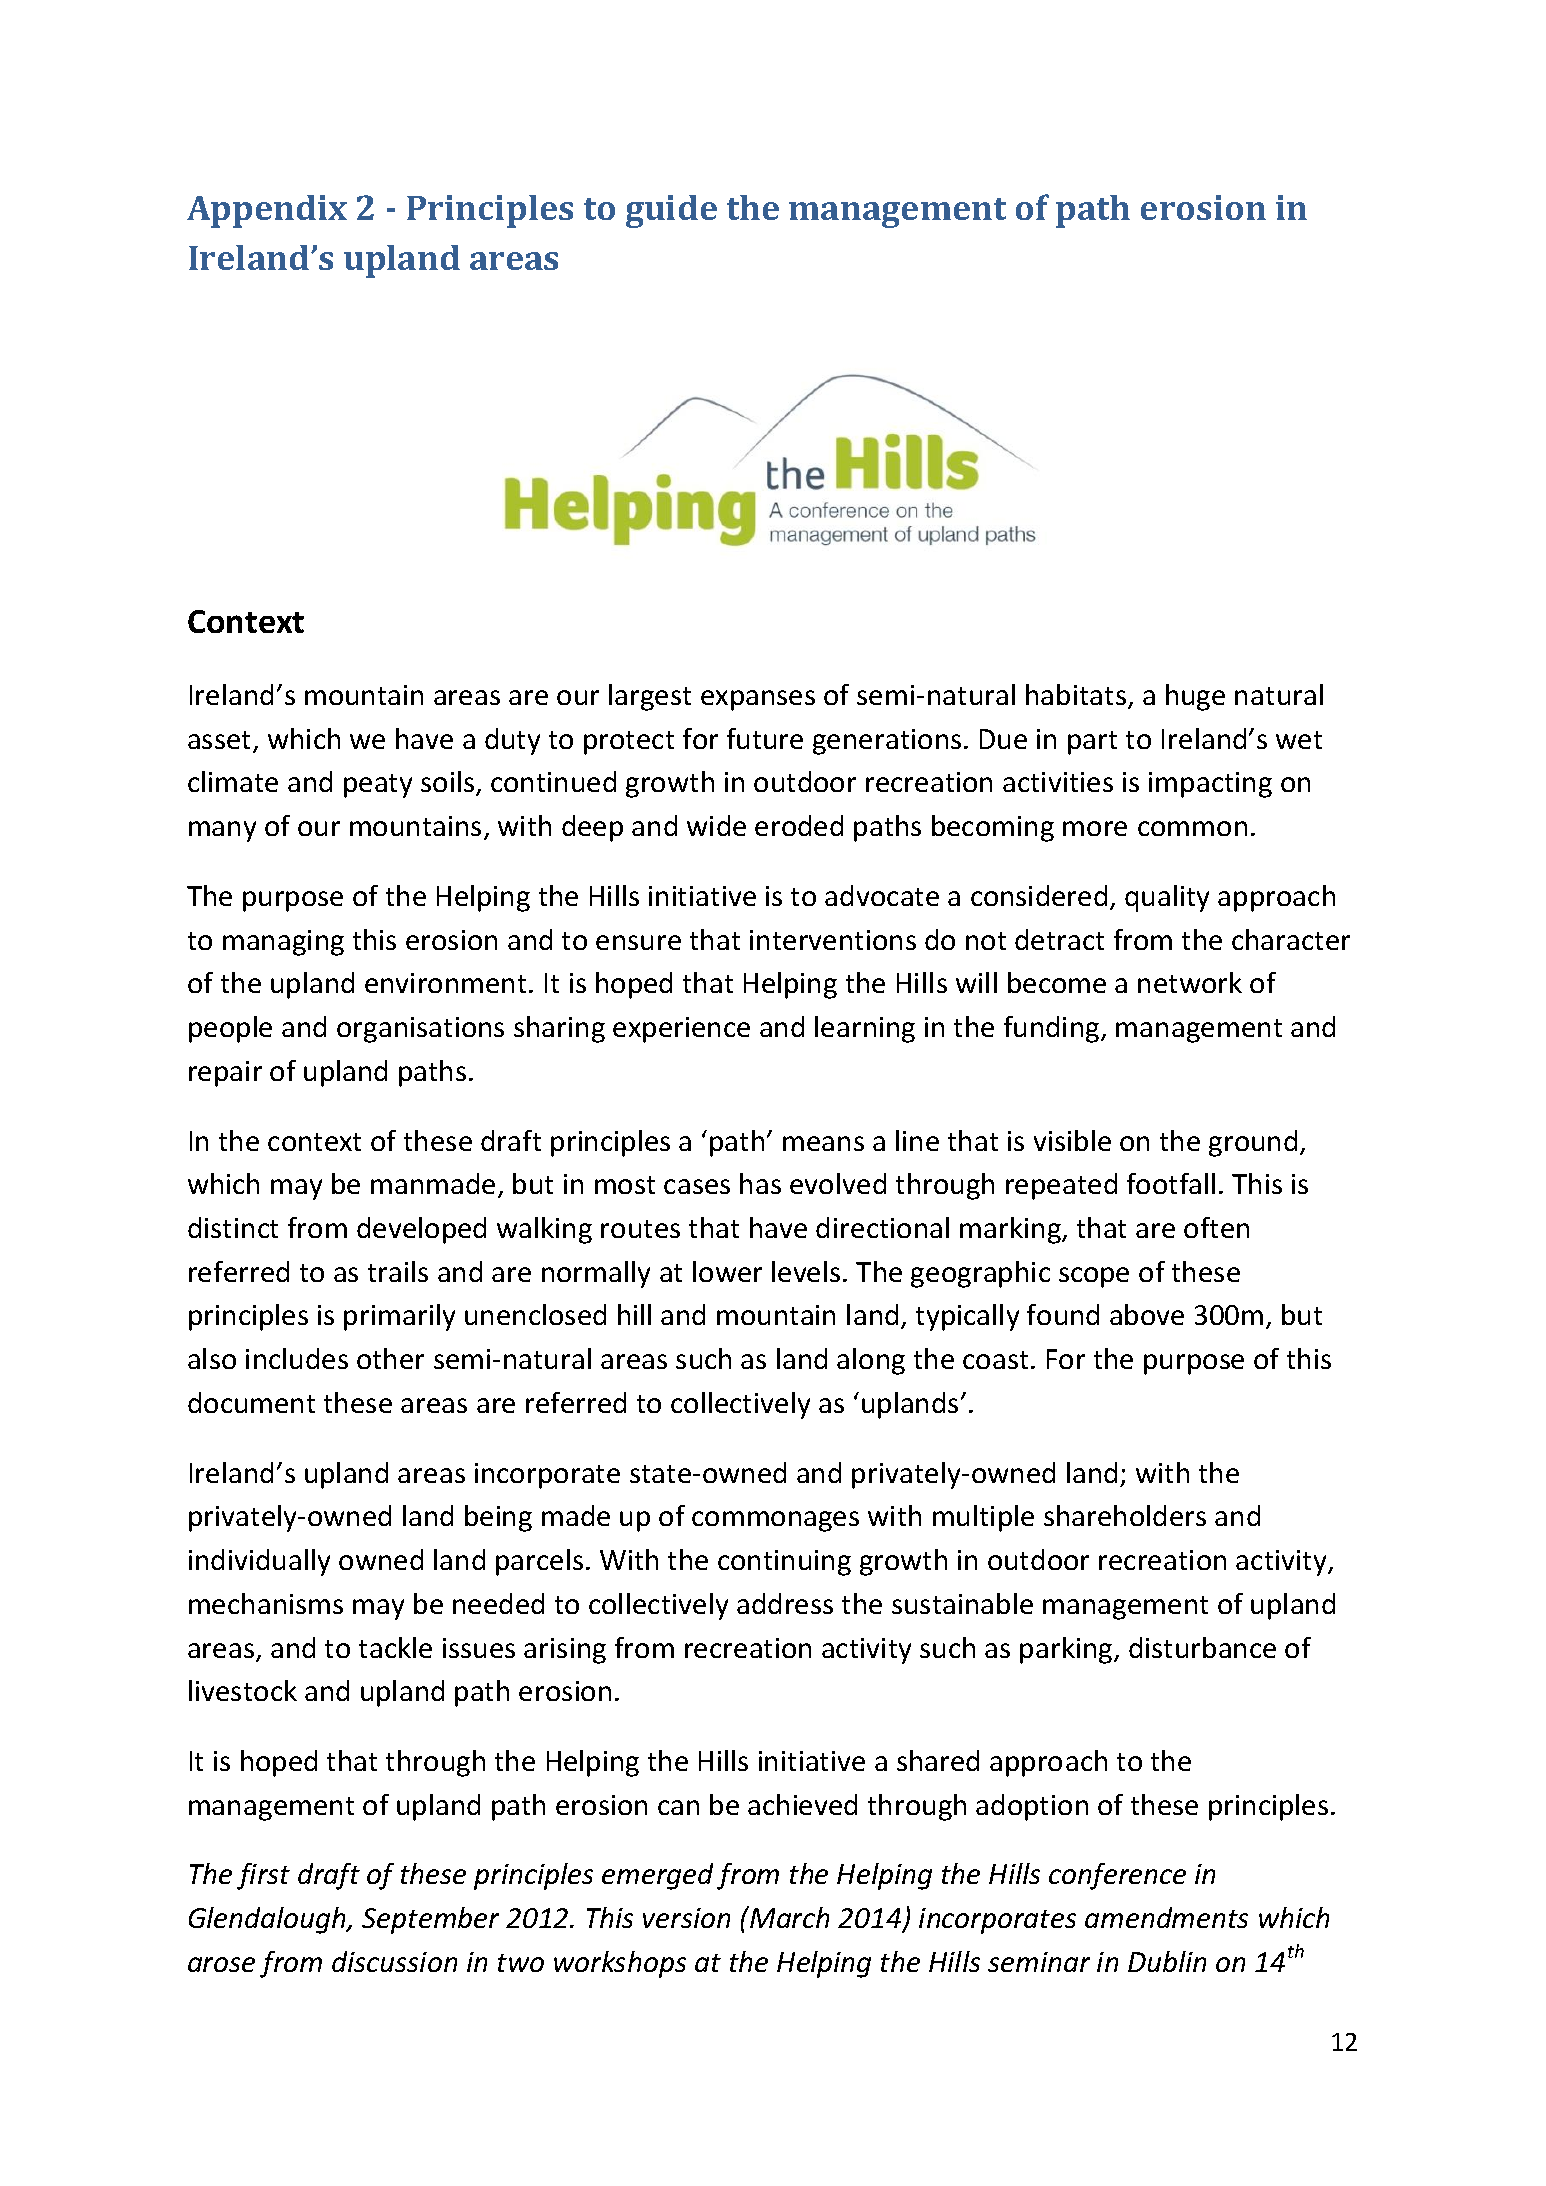  Describe the element at coordinates (297, 1358) in the image. I see `includes` at that location.
